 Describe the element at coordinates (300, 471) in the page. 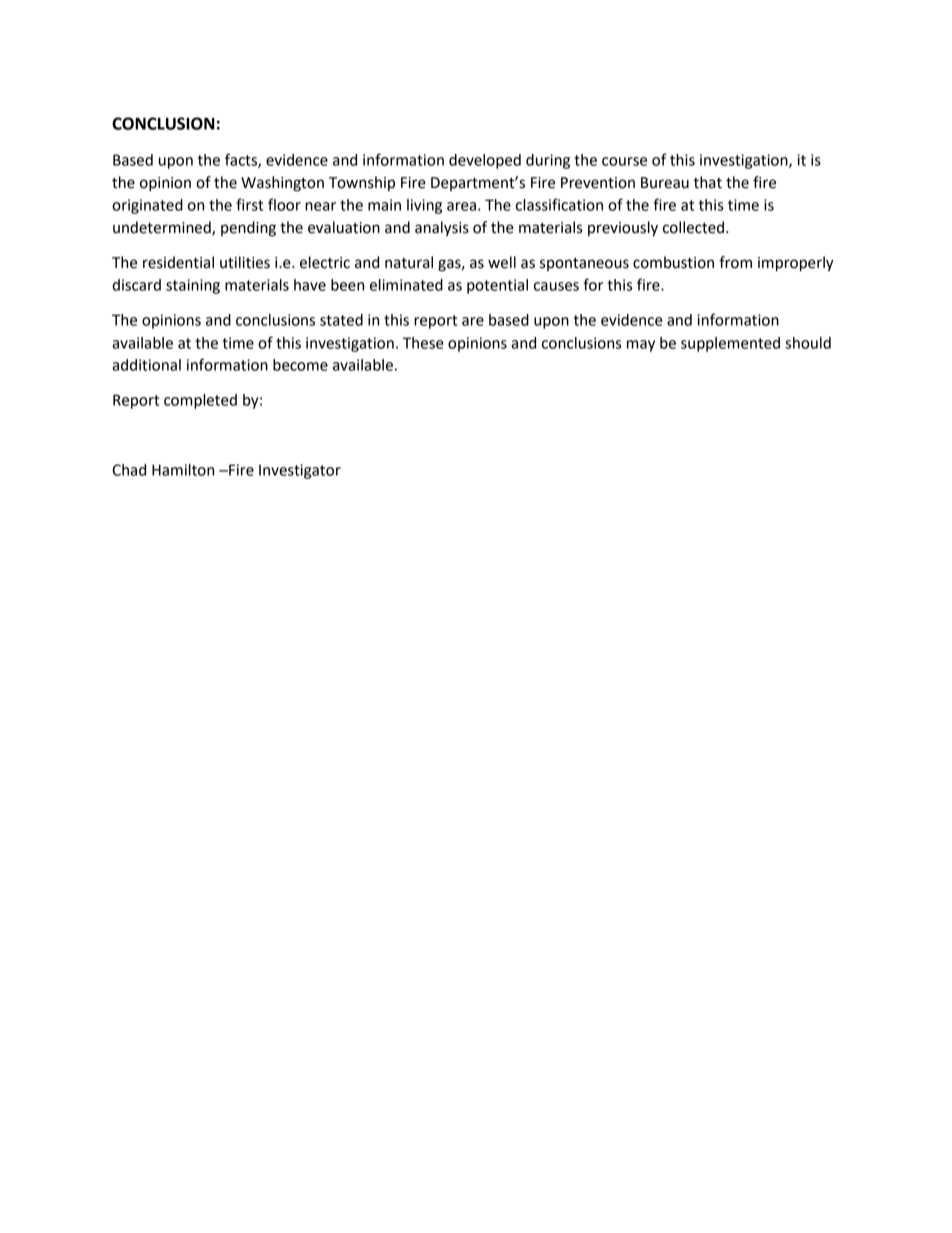

I see `Investigator` at that location.
